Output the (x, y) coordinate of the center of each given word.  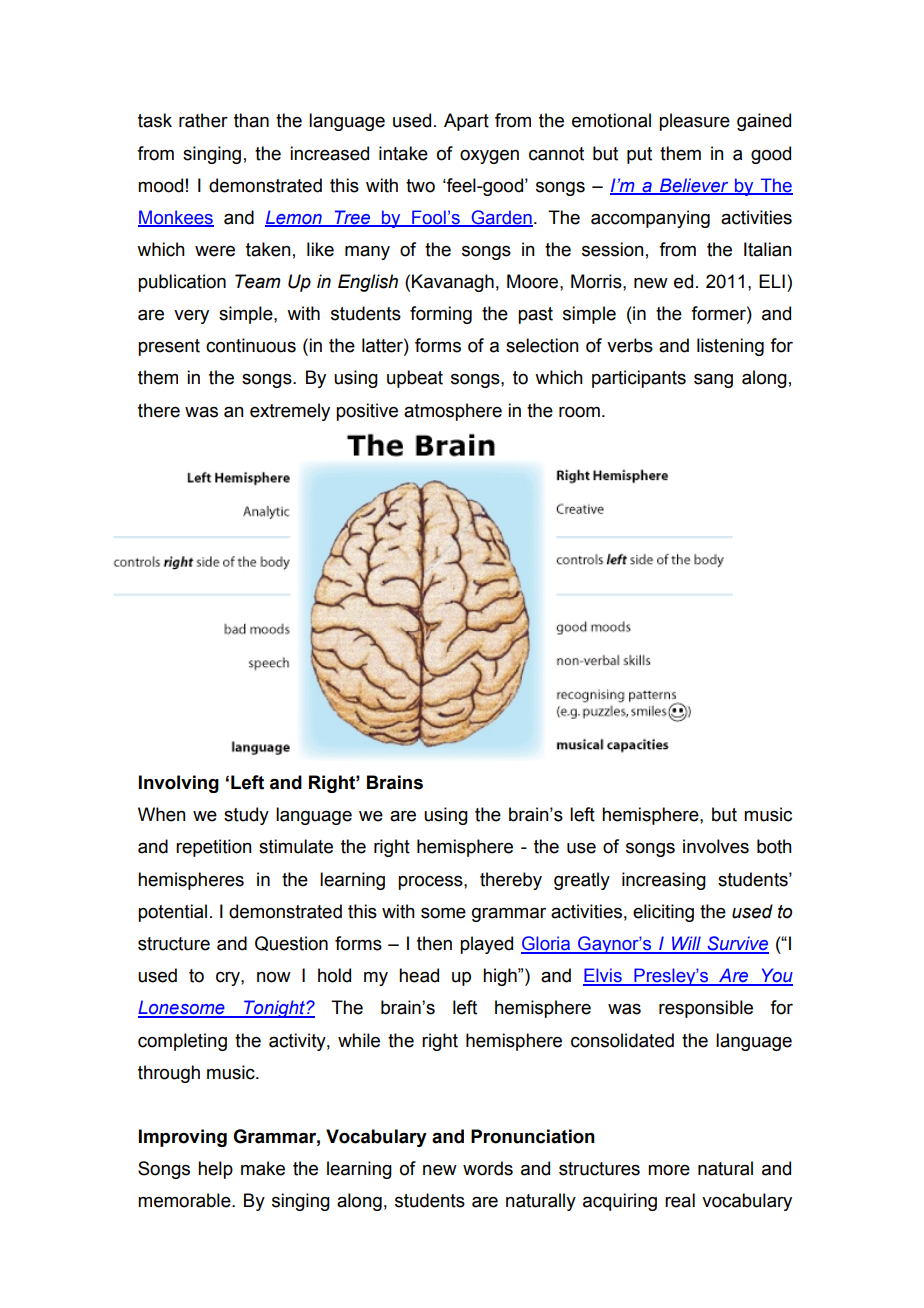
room (579, 412)
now (274, 977)
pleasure (694, 122)
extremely (290, 412)
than (251, 120)
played (486, 945)
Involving (179, 784)
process (431, 883)
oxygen (489, 157)
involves (716, 846)
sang (713, 380)
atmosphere (453, 412)
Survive (737, 944)
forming (441, 315)
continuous (251, 345)
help (215, 1170)
